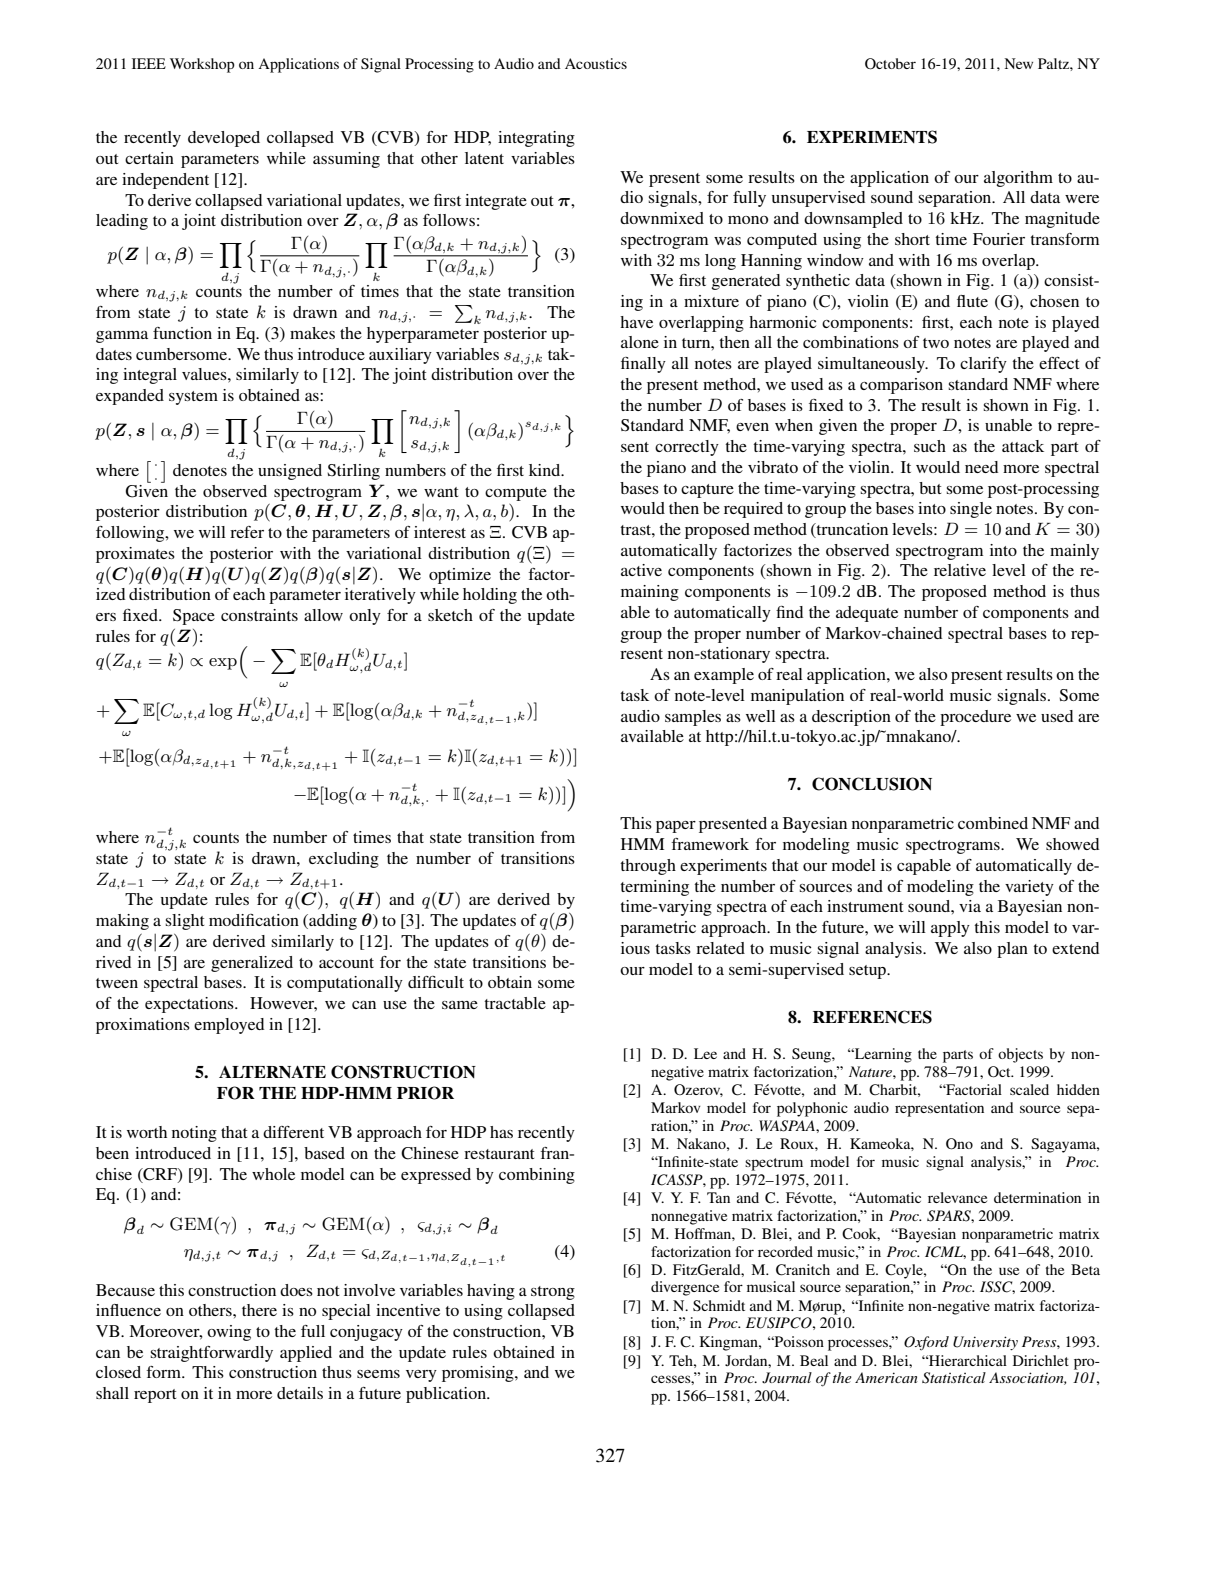  What do you see at coordinates (1018, 63) in the page?
I see `New` at bounding box center [1018, 63].
